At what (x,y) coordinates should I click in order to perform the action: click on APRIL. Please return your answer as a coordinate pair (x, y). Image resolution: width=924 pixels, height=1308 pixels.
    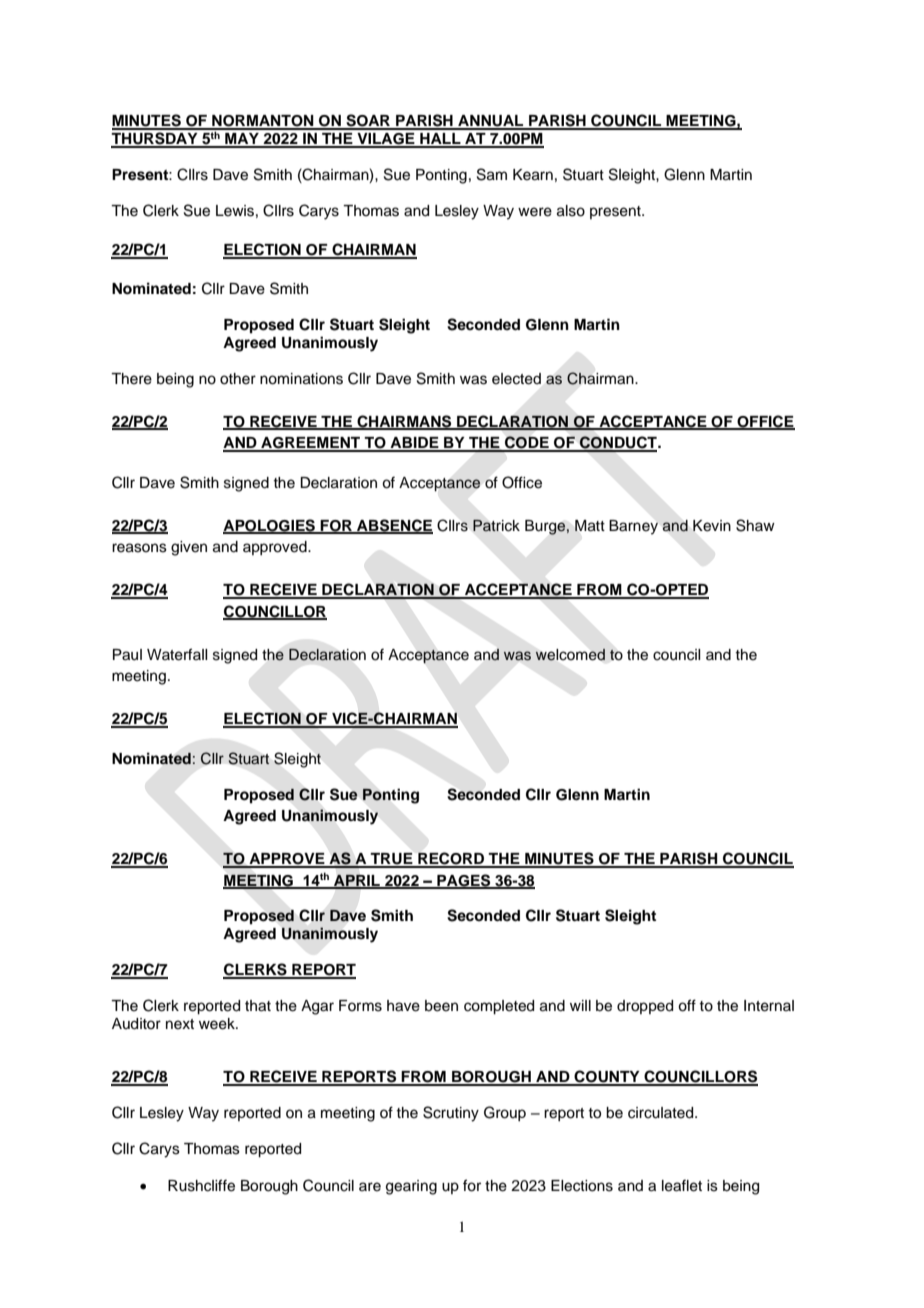
    Looking at the image, I should click on (357, 881).
